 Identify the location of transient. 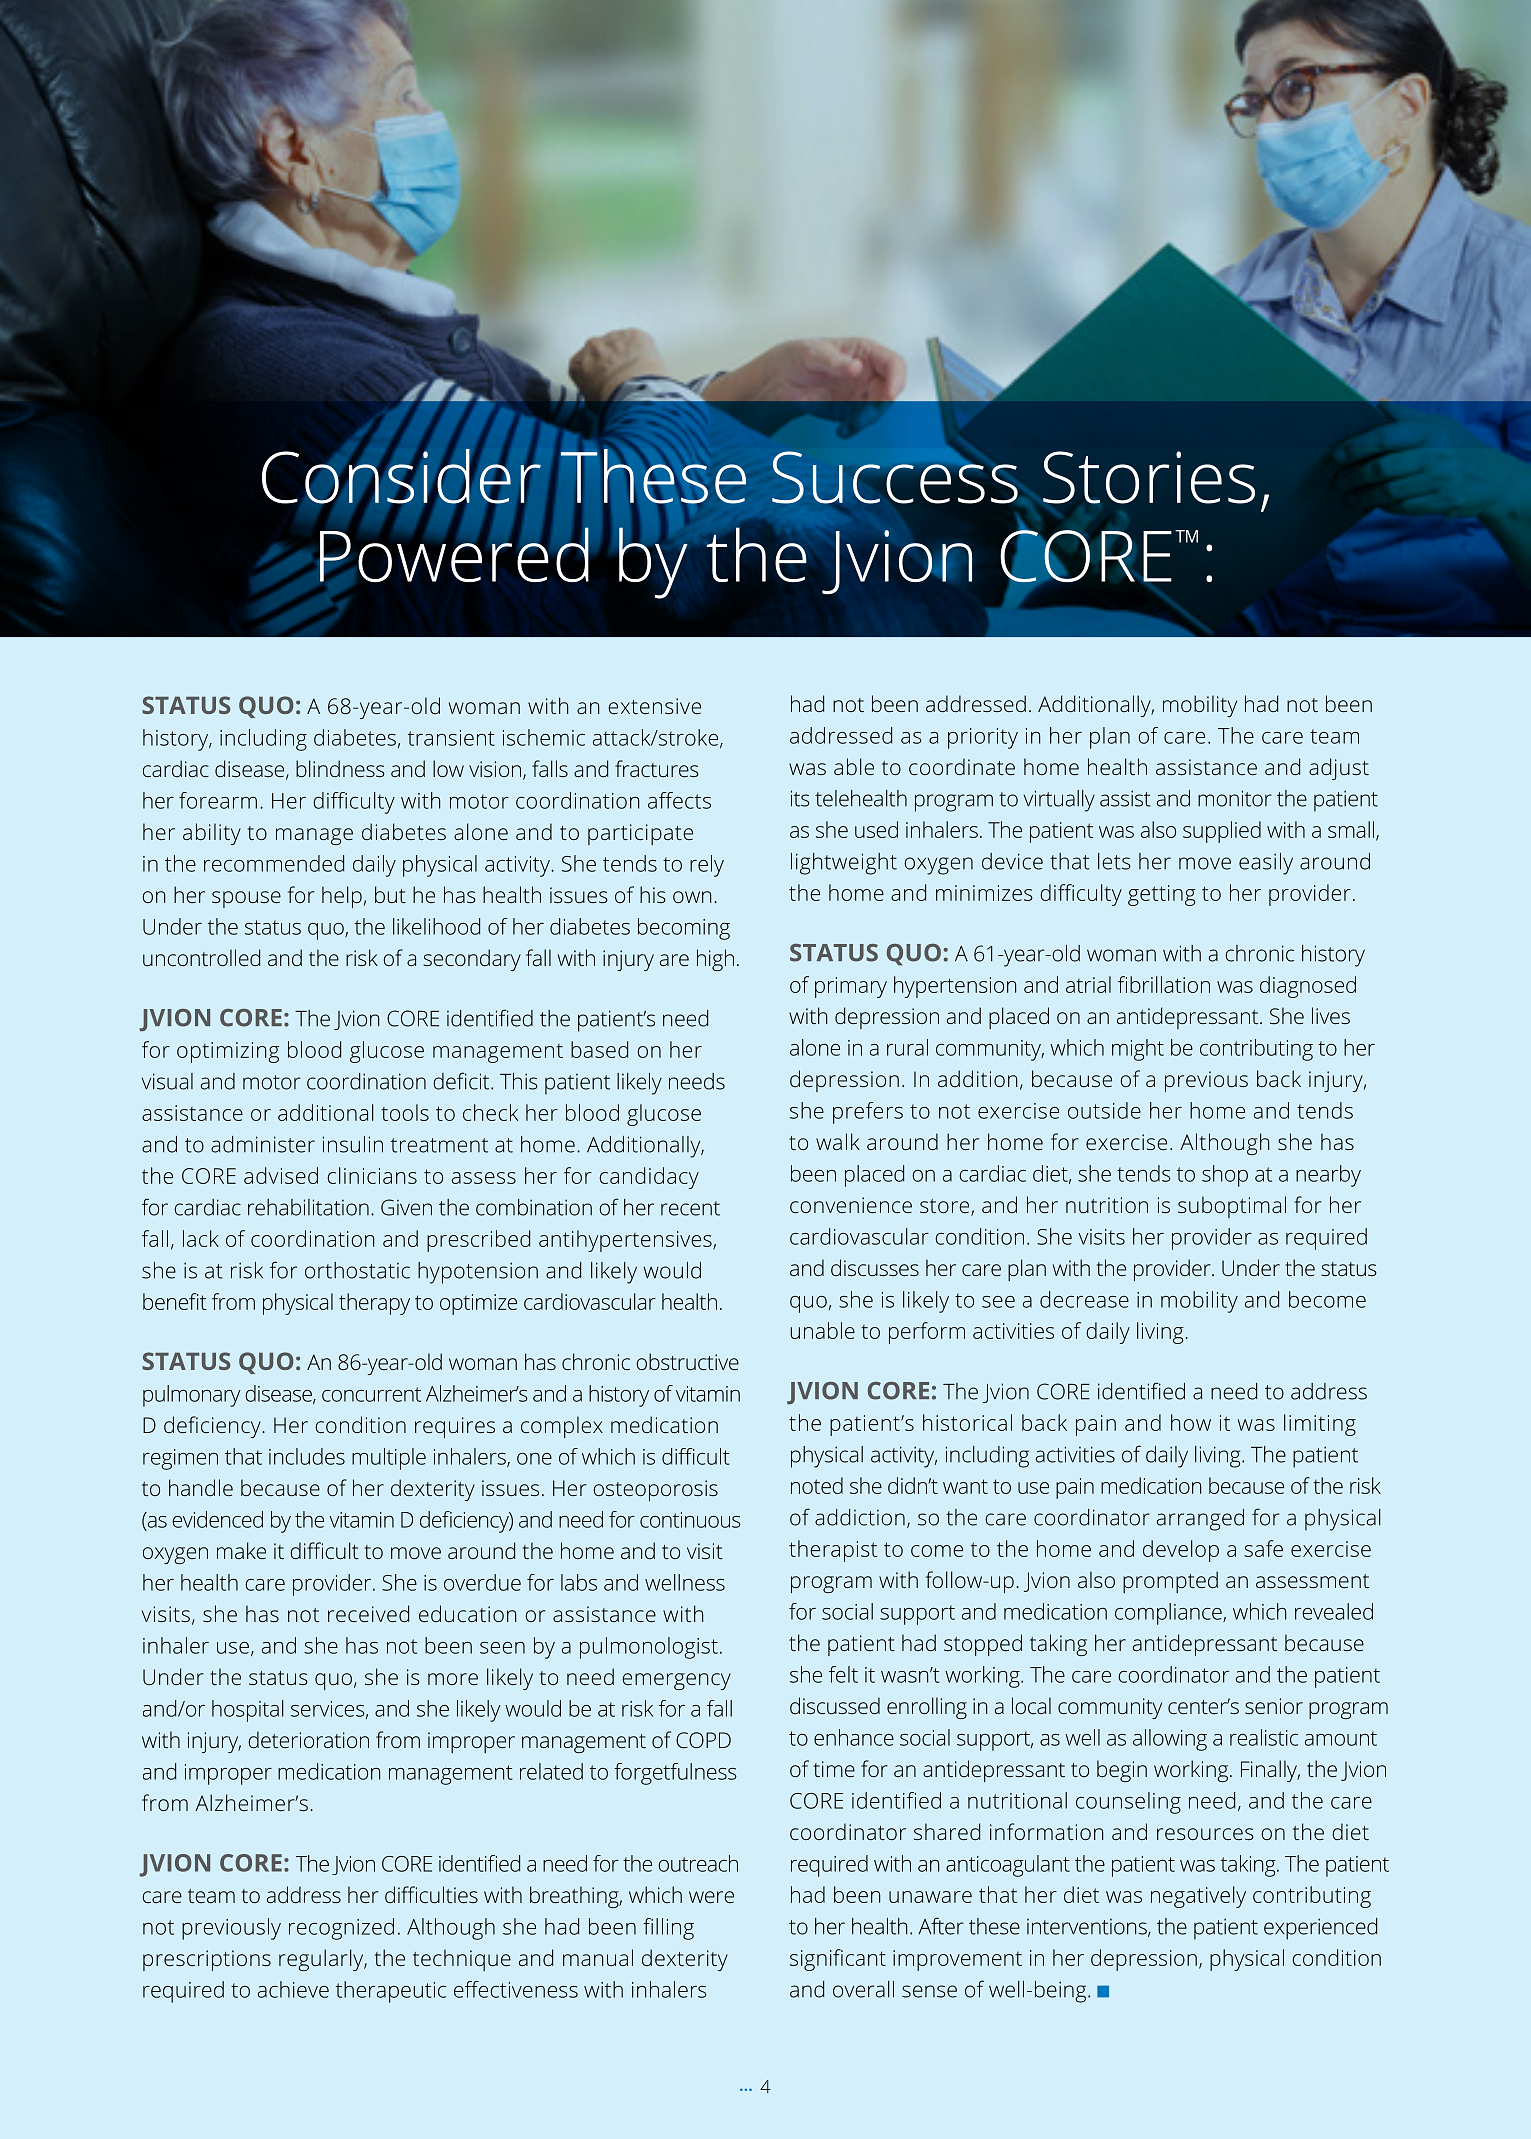
(451, 738).
